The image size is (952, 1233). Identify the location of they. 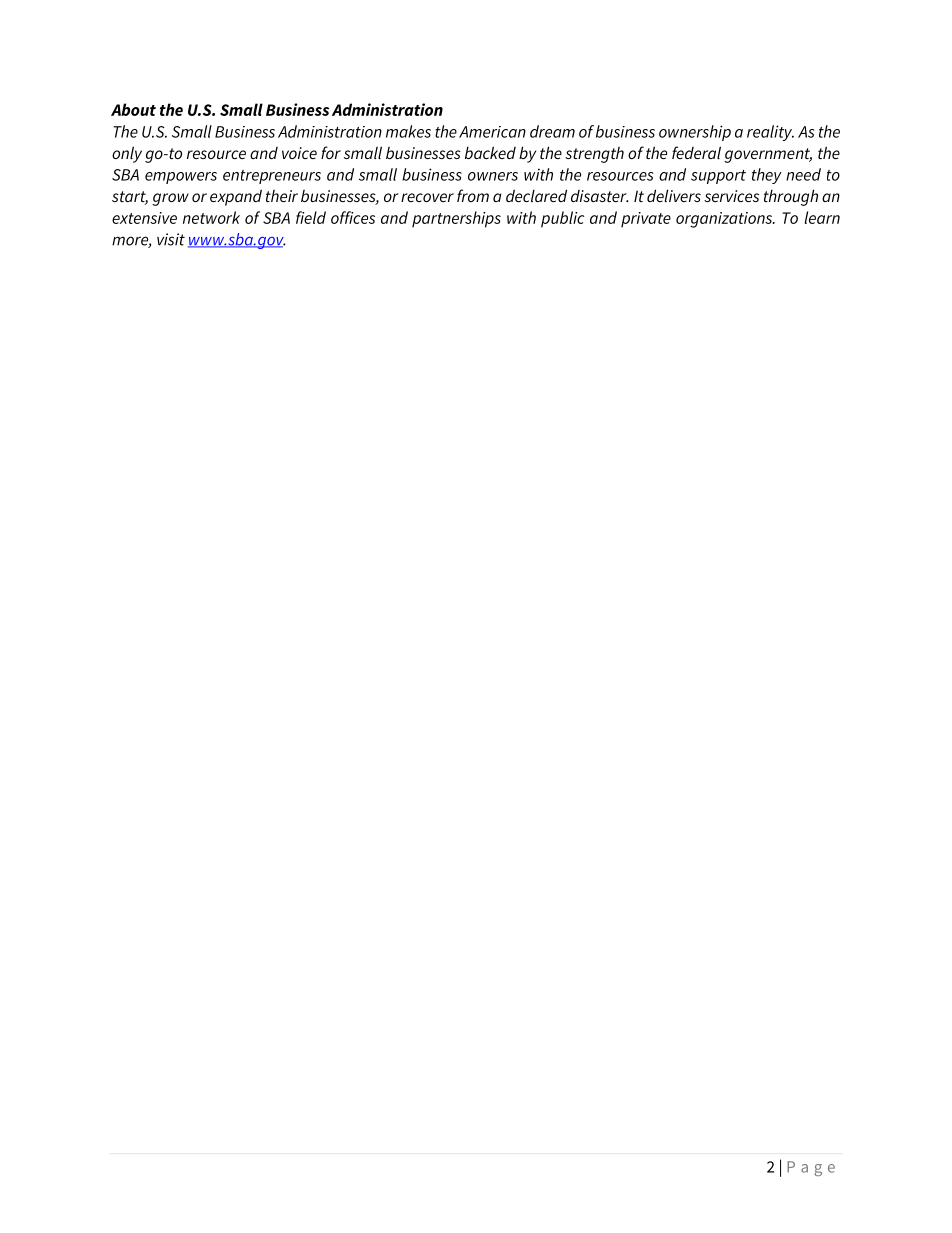
(767, 176).
